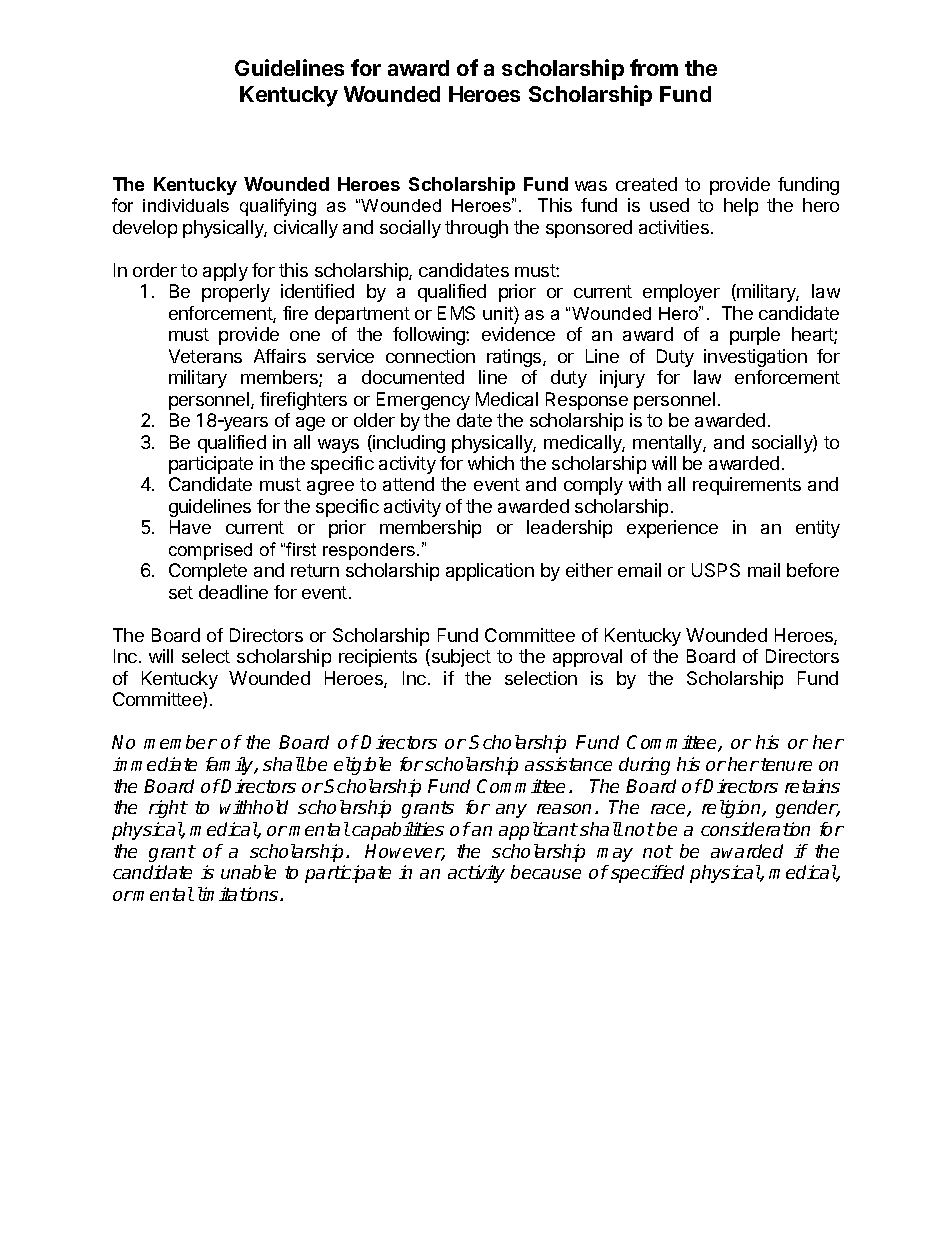 The image size is (952, 1233). I want to click on created, so click(646, 184).
